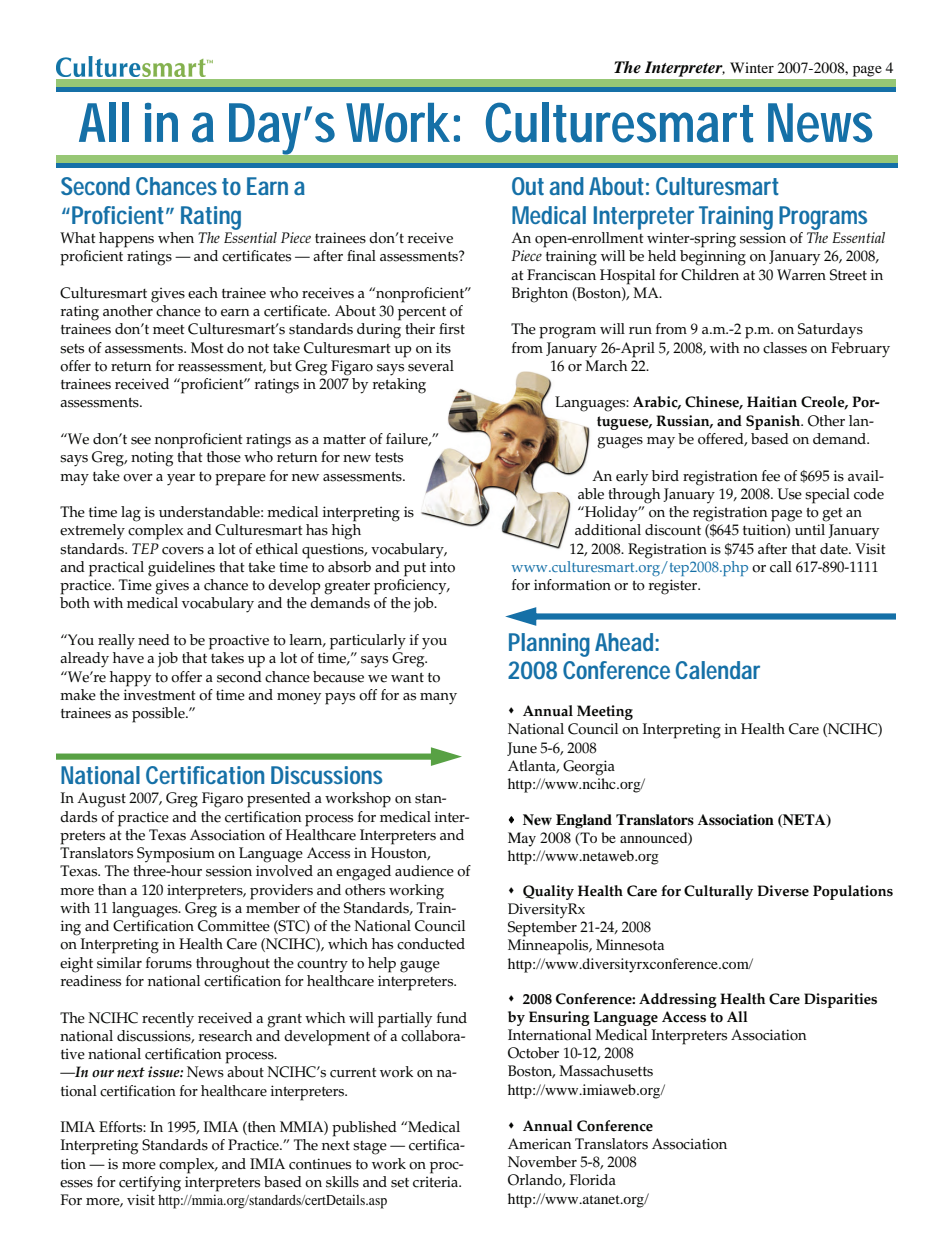 Image resolution: width=952 pixels, height=1233 pixels. Describe the element at coordinates (540, 295) in the image. I see `Brighton` at that location.
